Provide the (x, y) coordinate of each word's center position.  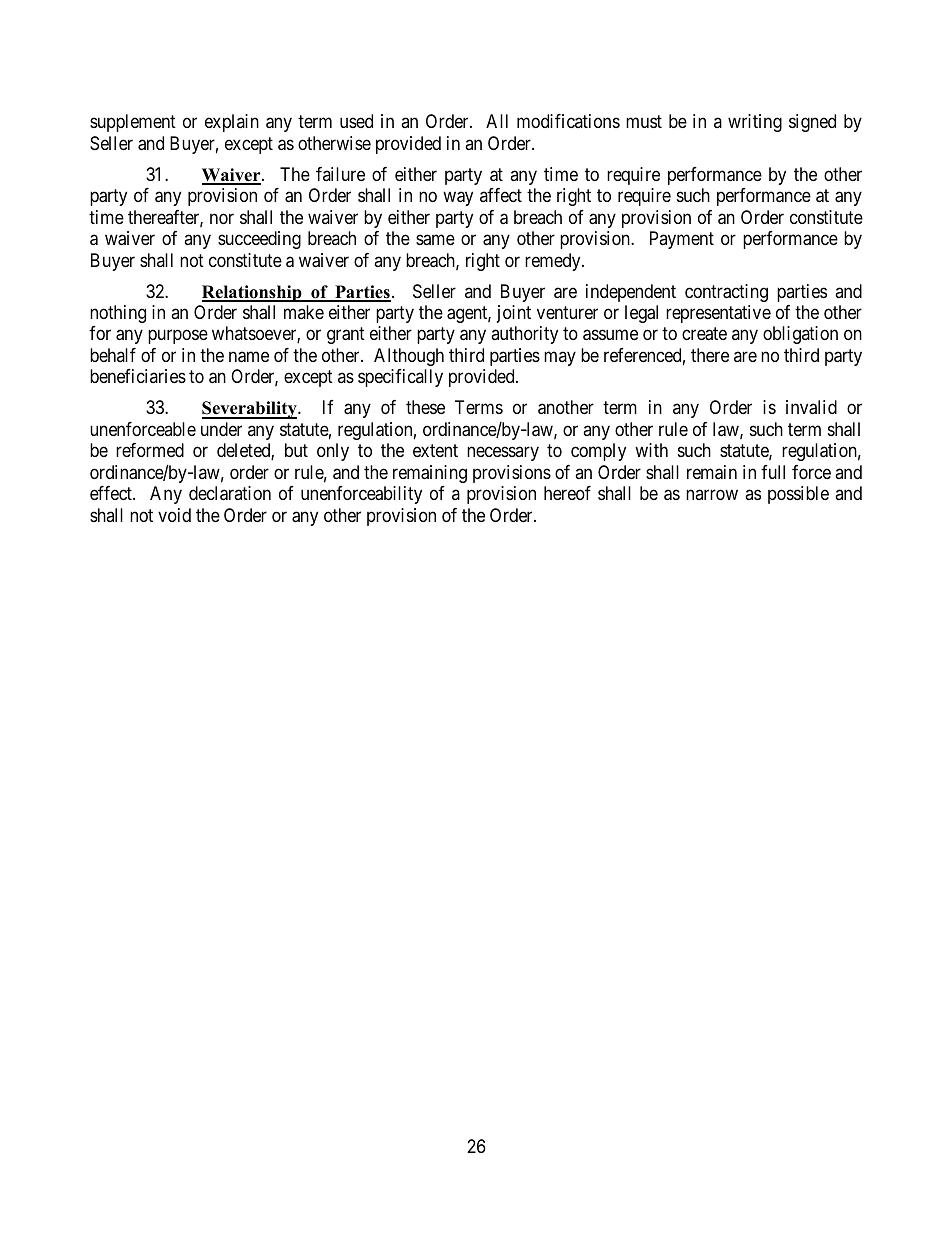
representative (718, 314)
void (174, 515)
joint (514, 314)
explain (232, 123)
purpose (178, 337)
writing (755, 123)
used (356, 121)
